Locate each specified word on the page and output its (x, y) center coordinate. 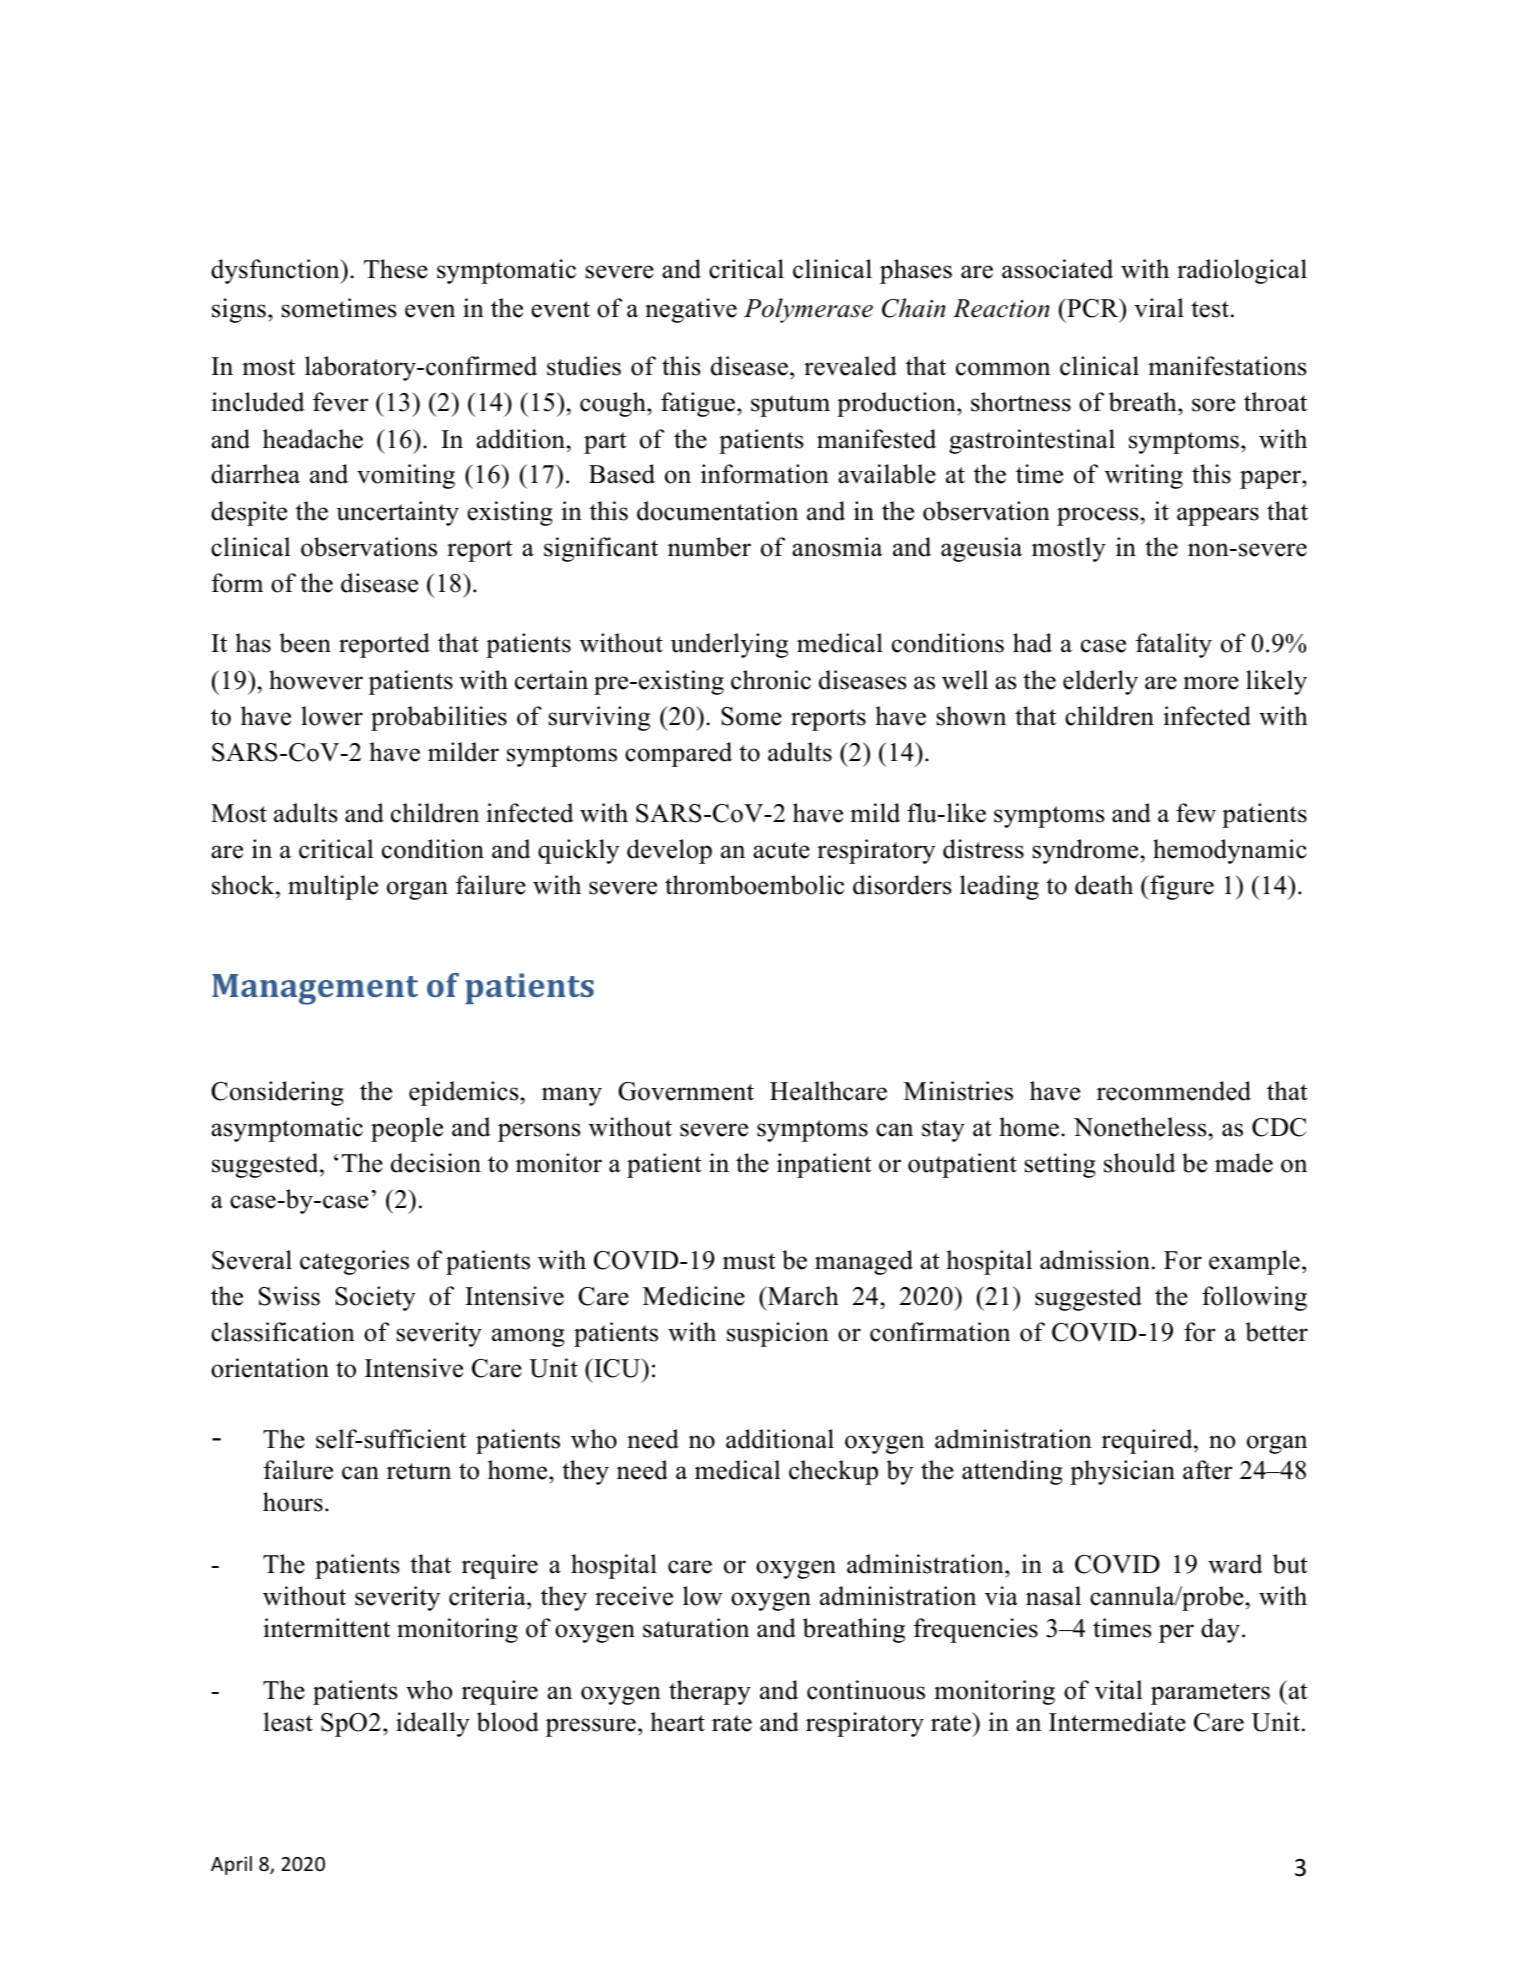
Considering (277, 1093)
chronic (771, 680)
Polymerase (808, 310)
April (231, 1865)
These (396, 269)
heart (678, 1722)
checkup (833, 1472)
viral (1159, 308)
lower (332, 716)
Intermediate (1117, 1722)
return (419, 1471)
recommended (1174, 1091)
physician (1122, 1472)
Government (686, 1091)
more (1211, 683)
